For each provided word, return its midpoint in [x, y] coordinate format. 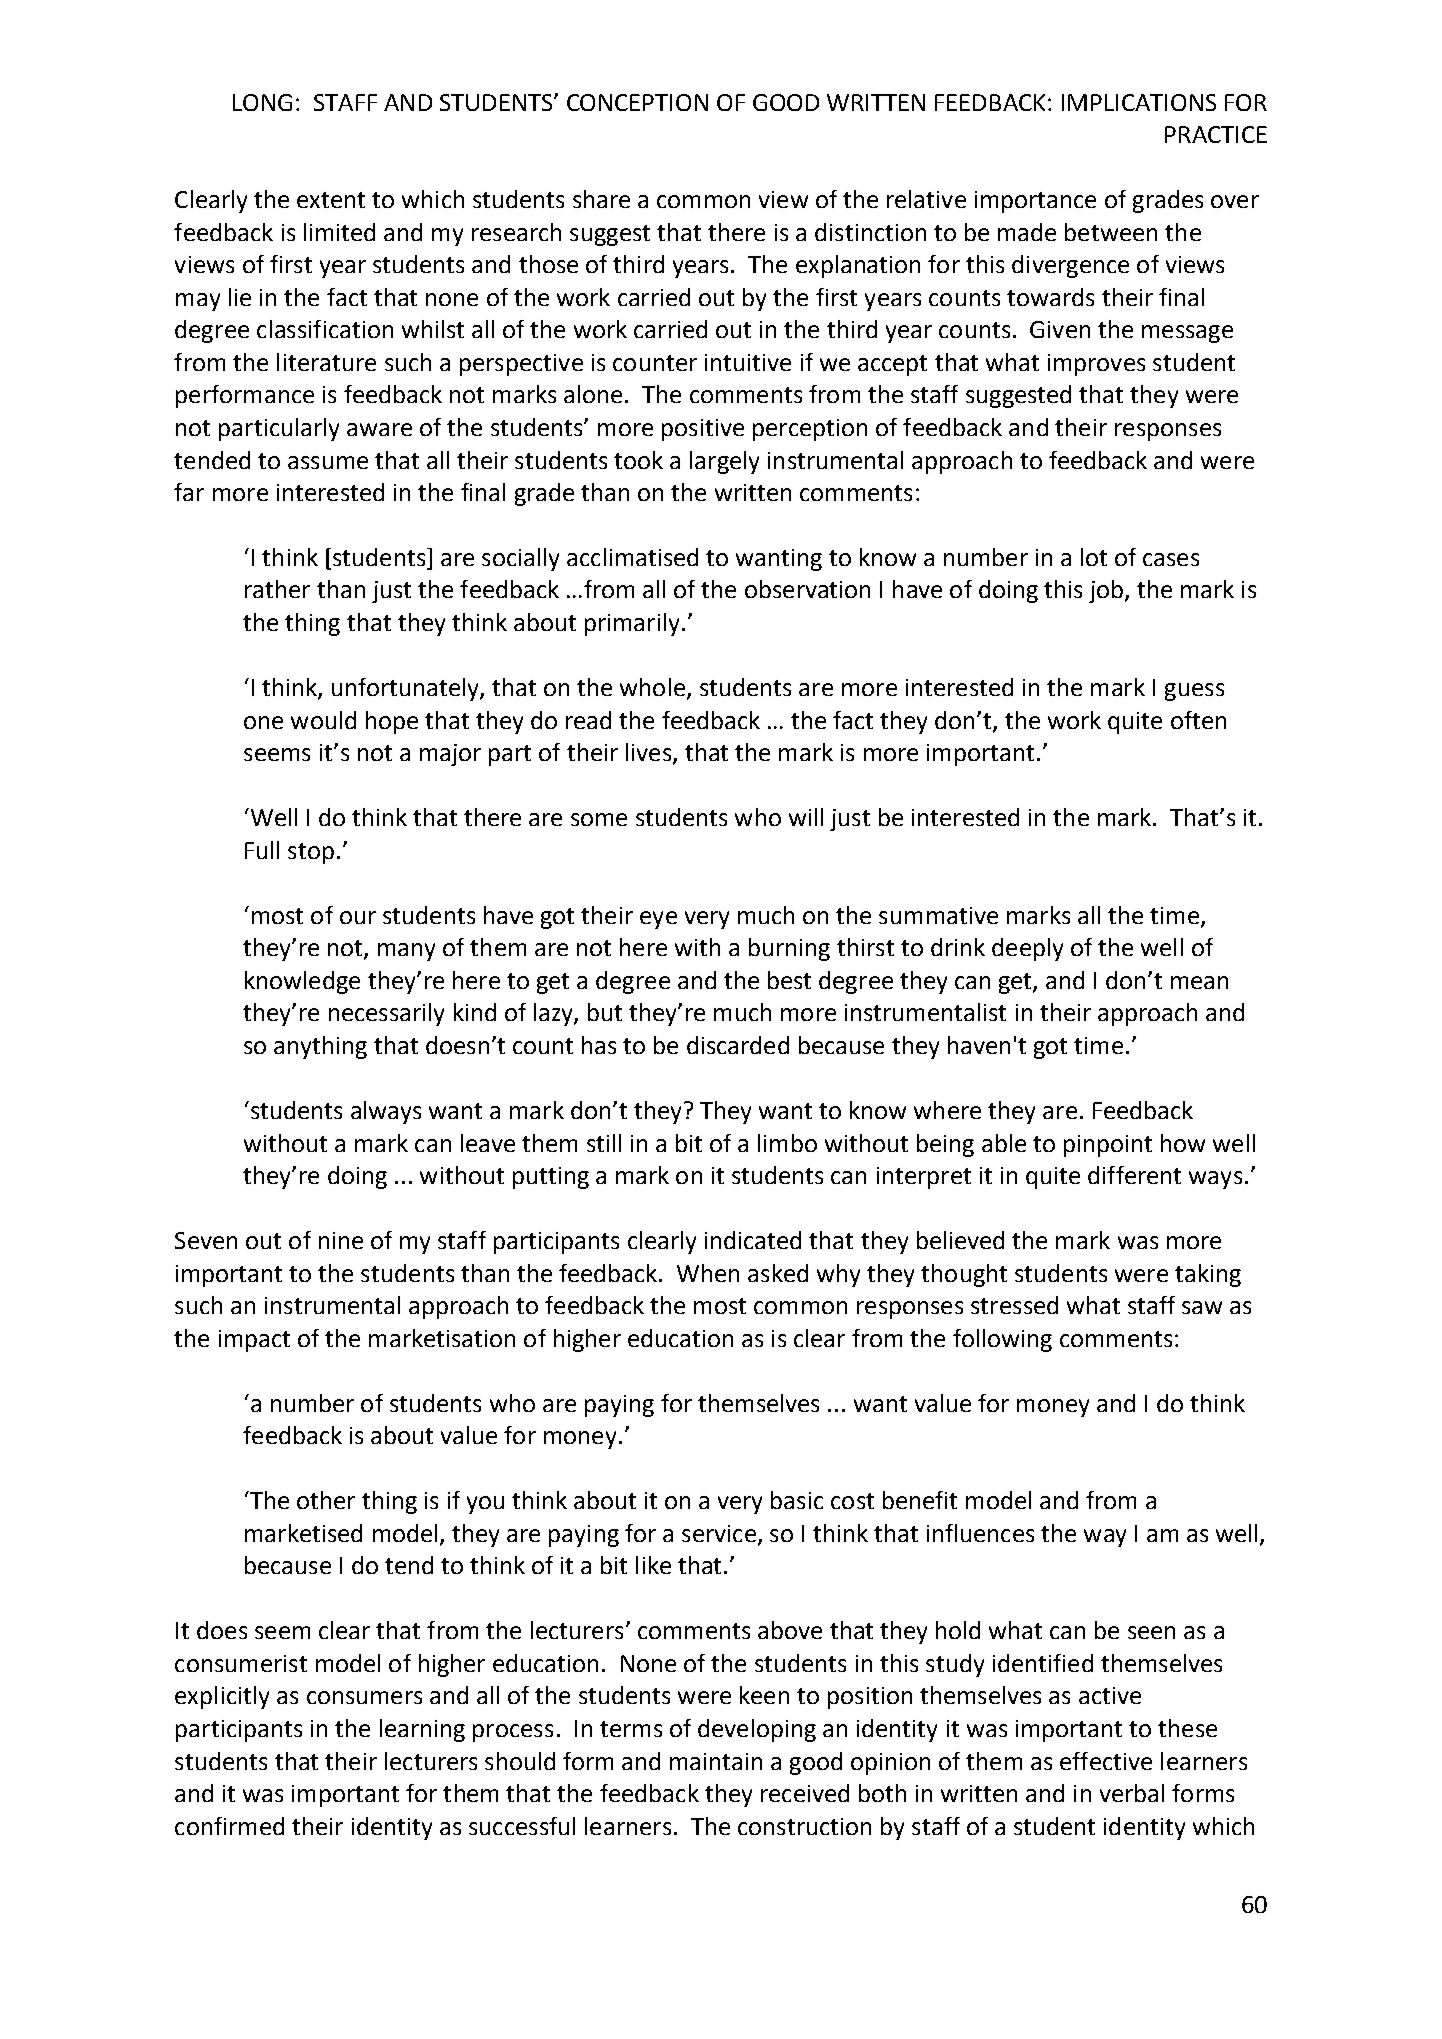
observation [807, 589]
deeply [1027, 949]
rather [277, 589]
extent [331, 200]
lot [1094, 557]
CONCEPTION [637, 102]
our [358, 917]
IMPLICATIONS [1139, 102]
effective [1106, 1761]
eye [658, 920]
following [1002, 1340]
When [708, 1273]
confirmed [229, 1826]
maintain [716, 1761]
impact [254, 1341]
